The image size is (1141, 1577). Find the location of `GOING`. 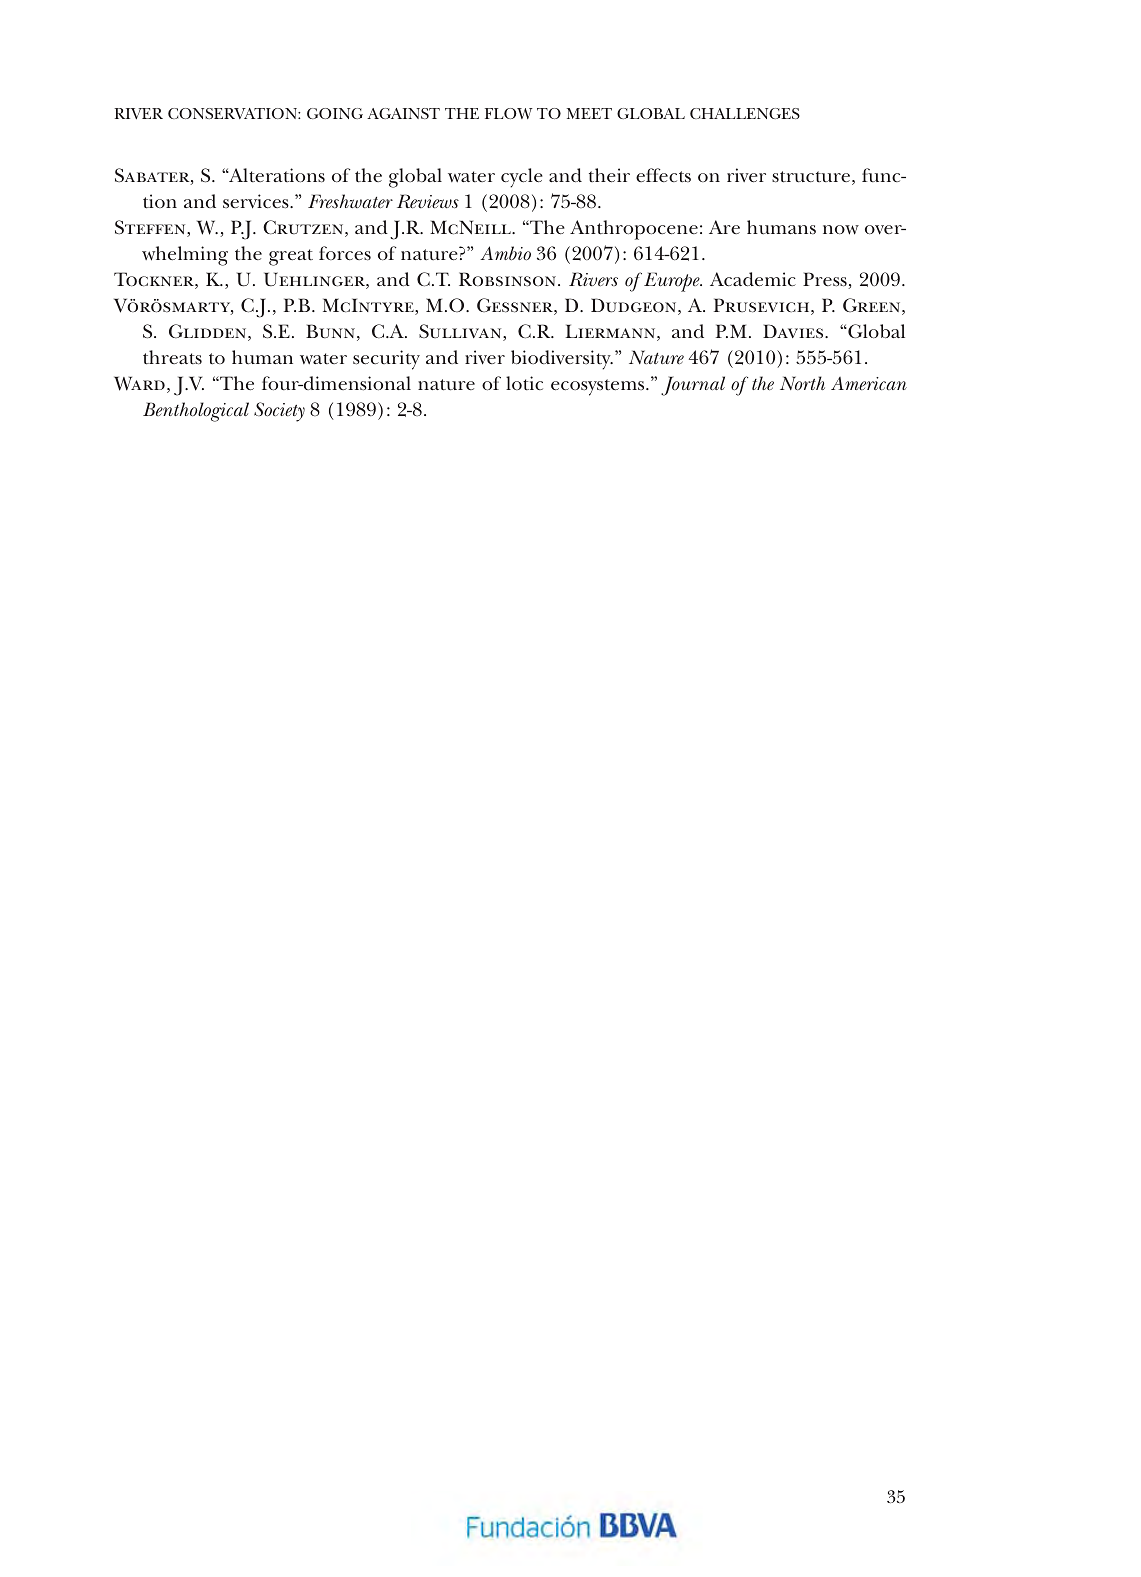

GOING is located at coordinates (335, 113).
